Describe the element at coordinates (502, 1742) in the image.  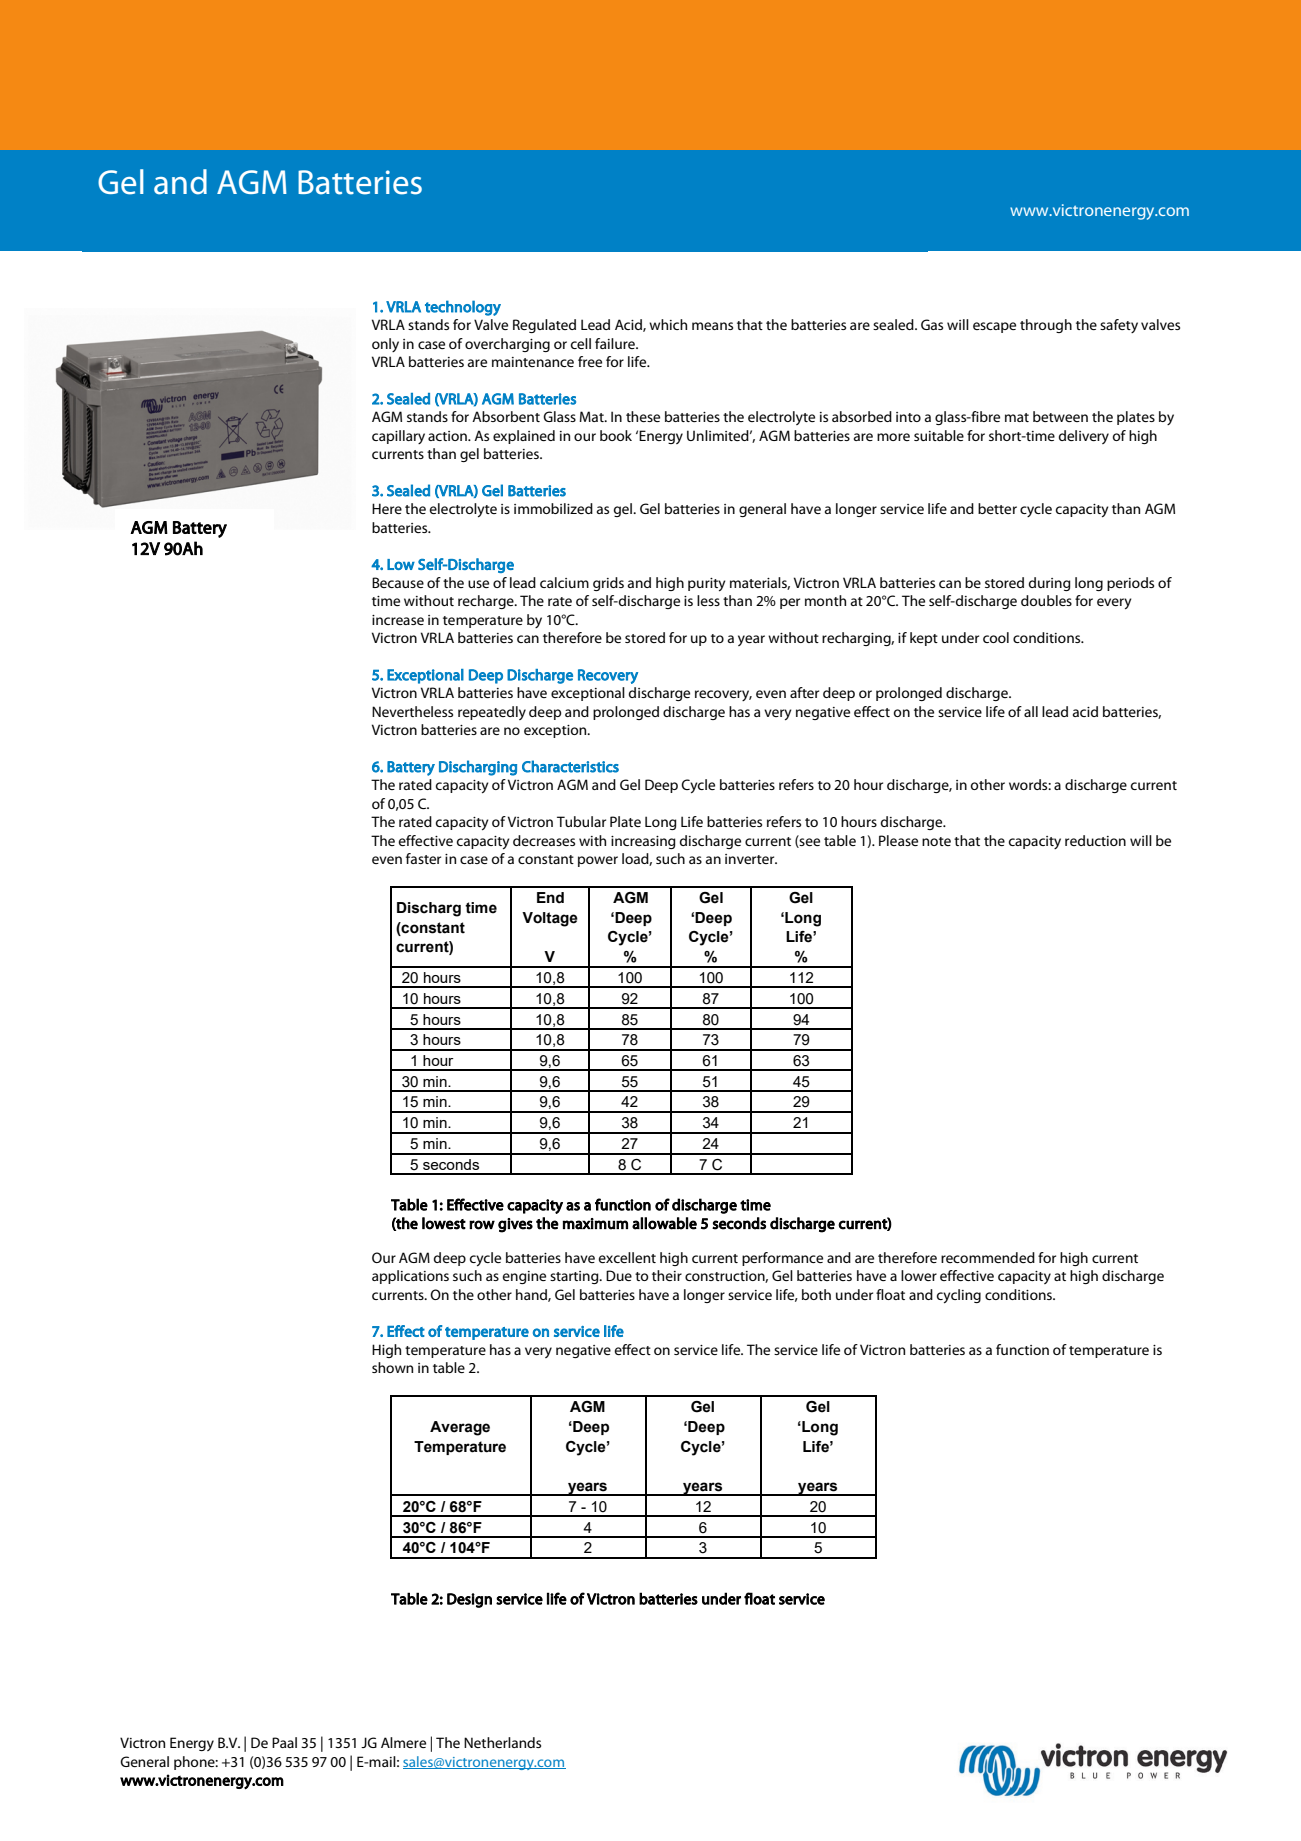
I see `Netherlands` at that location.
